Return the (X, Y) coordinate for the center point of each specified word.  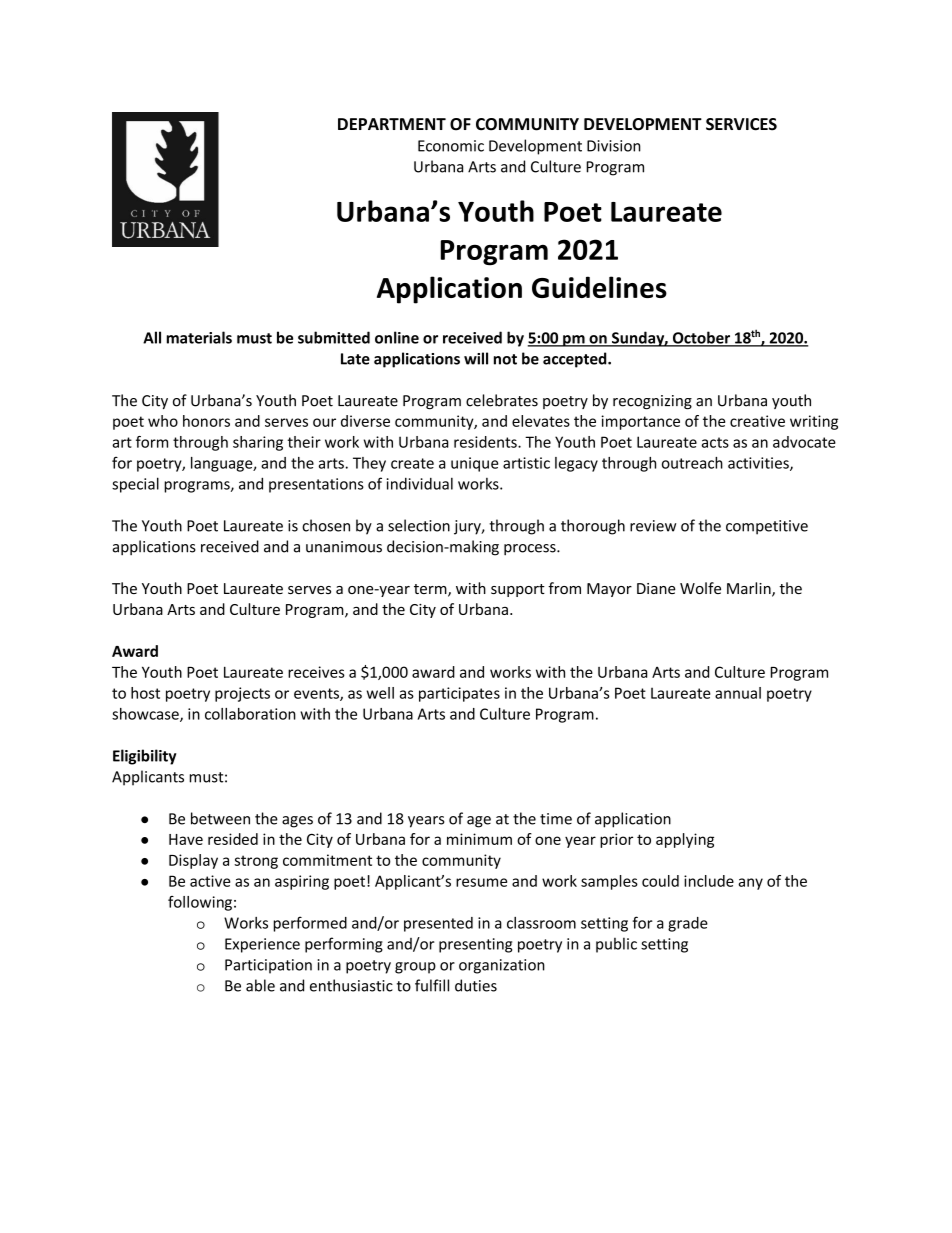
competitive (767, 527)
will (476, 358)
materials (199, 337)
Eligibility (144, 757)
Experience (262, 945)
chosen (326, 525)
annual (738, 693)
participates (459, 694)
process (531, 550)
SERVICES (741, 124)
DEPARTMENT (392, 124)
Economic (451, 146)
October (701, 338)
